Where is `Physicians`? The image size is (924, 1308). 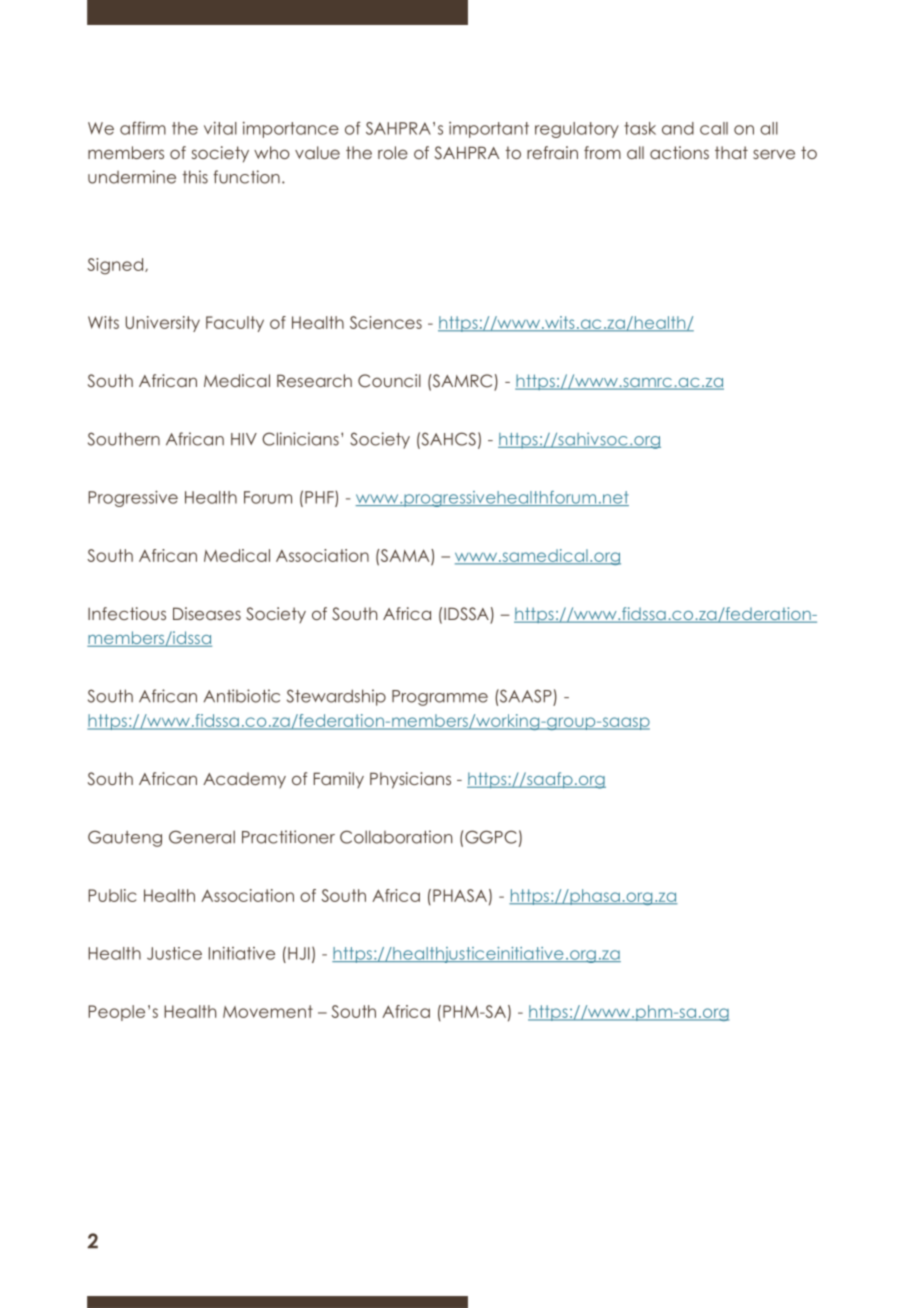
Physicians is located at coordinates (410, 780).
